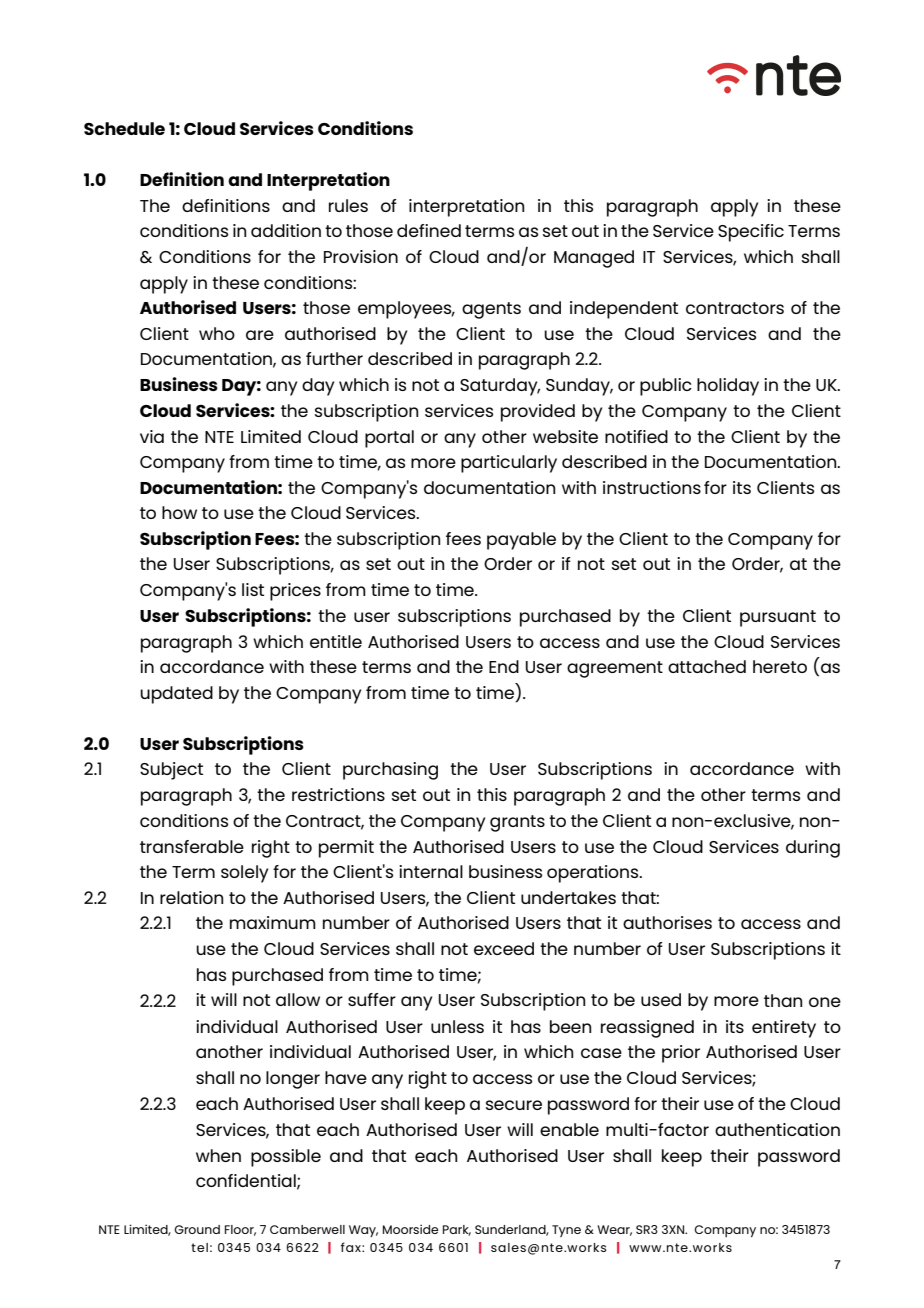  I want to click on updated, so click(176, 695).
